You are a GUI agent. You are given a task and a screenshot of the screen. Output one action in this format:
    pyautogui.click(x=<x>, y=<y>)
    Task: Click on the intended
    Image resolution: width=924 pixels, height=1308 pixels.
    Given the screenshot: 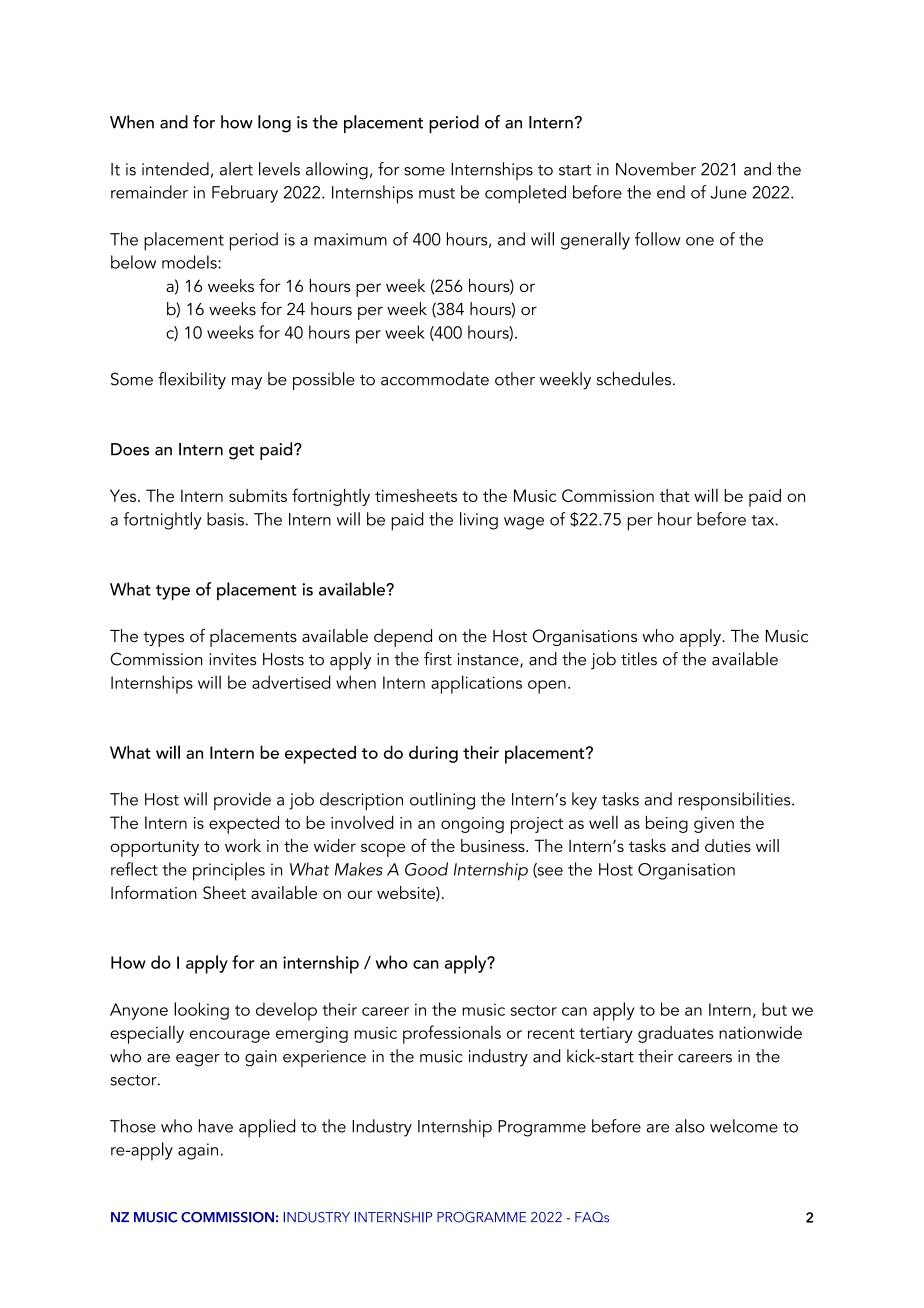 What is the action you would take?
    pyautogui.click(x=175, y=169)
